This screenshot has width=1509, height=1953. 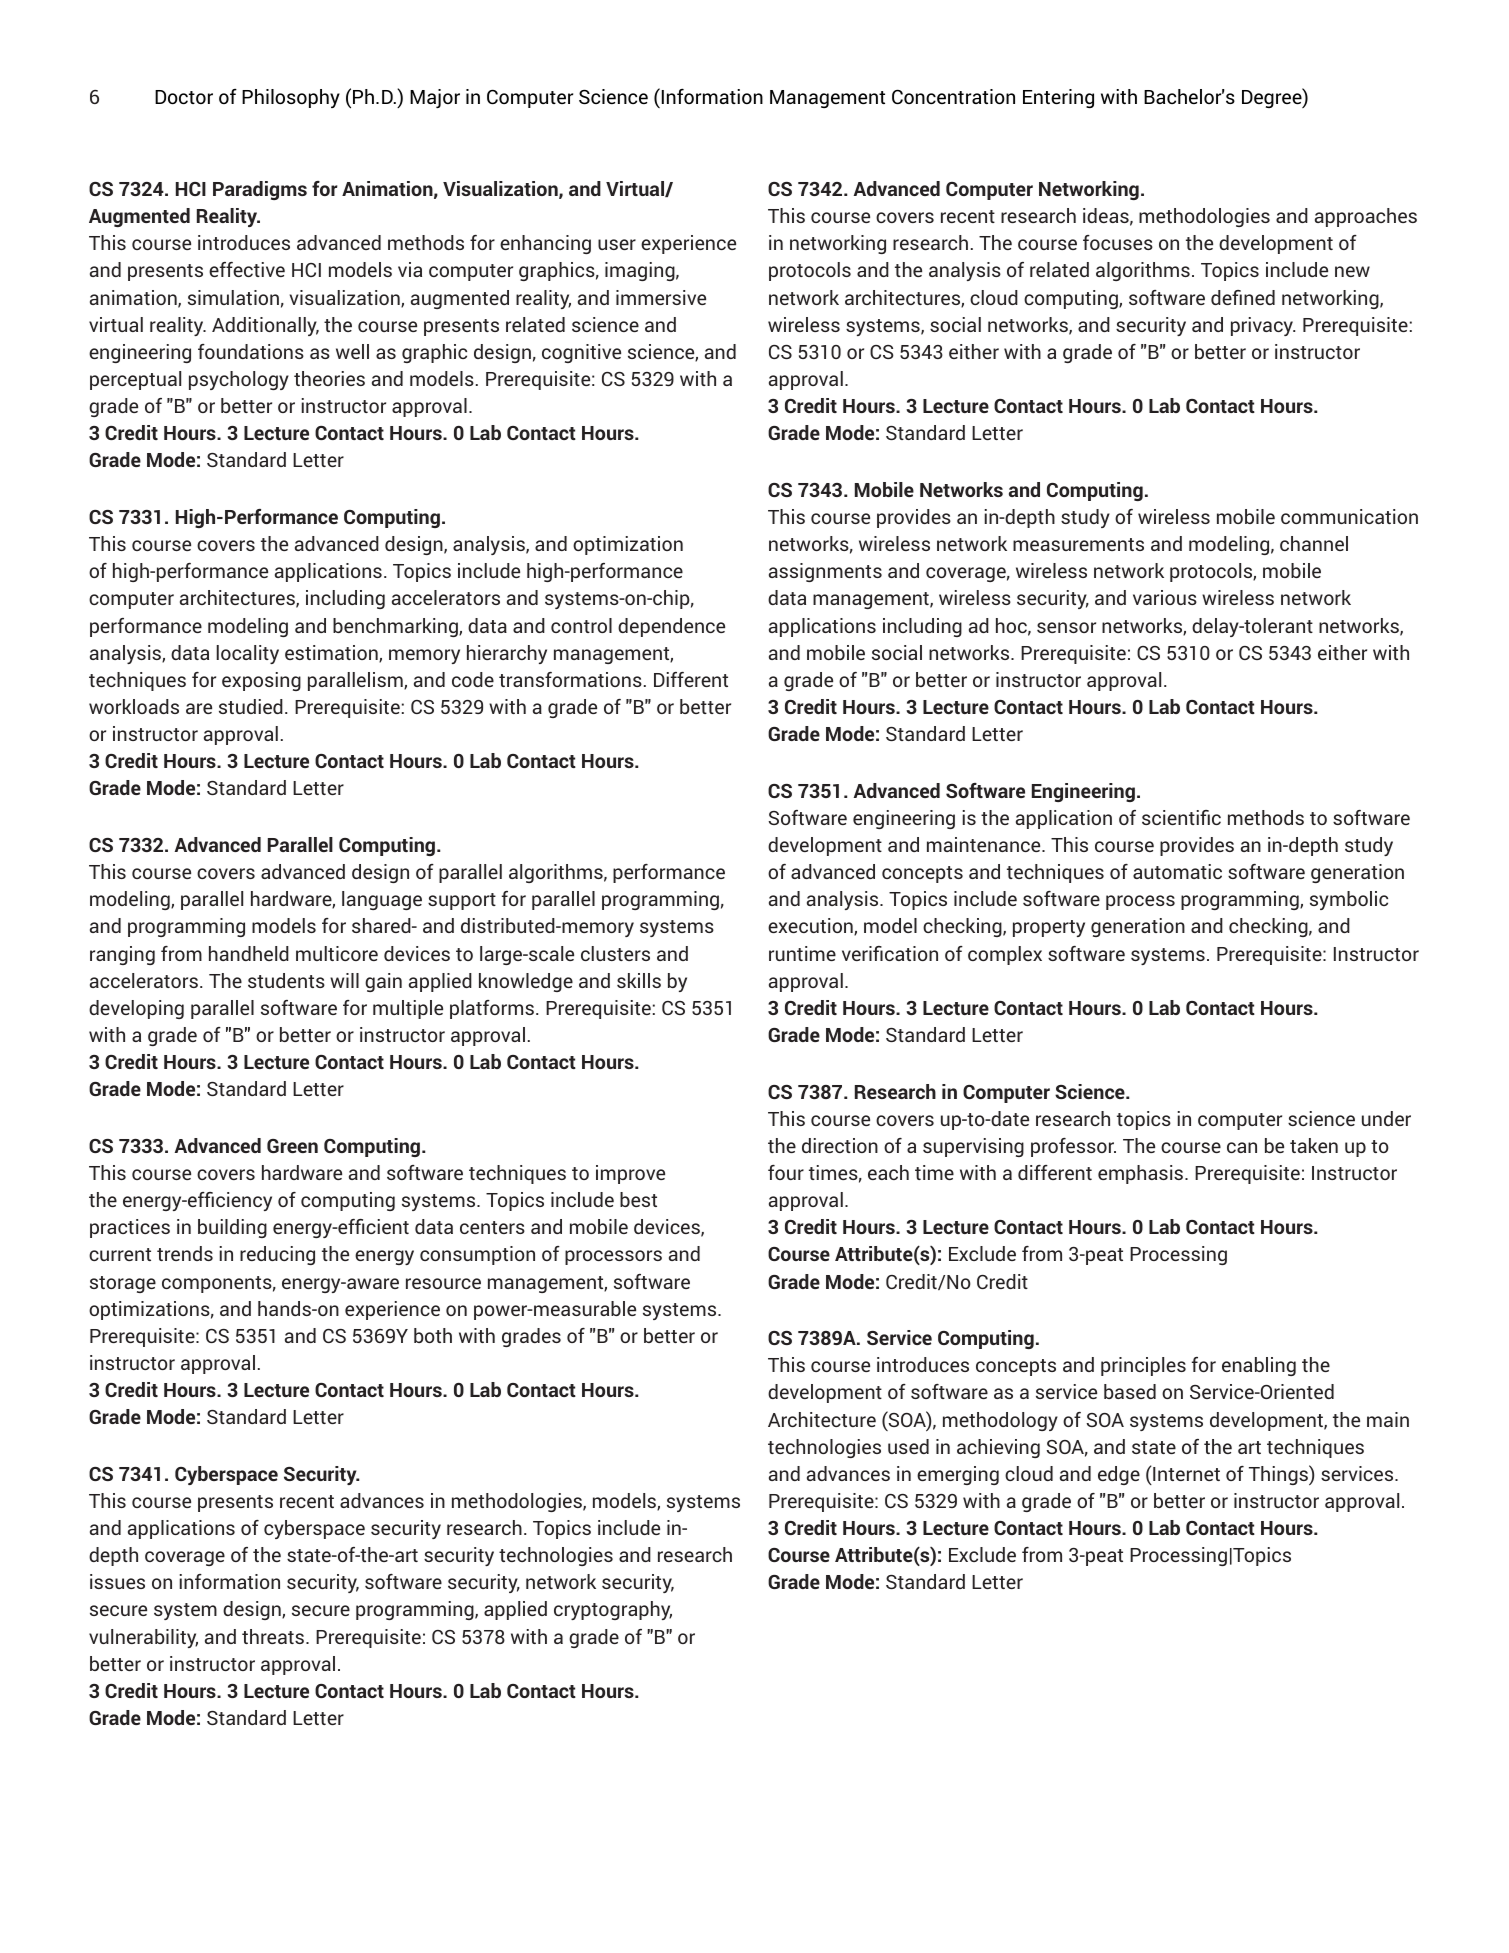 What do you see at coordinates (1366, 217) in the screenshot?
I see `approaches` at bounding box center [1366, 217].
